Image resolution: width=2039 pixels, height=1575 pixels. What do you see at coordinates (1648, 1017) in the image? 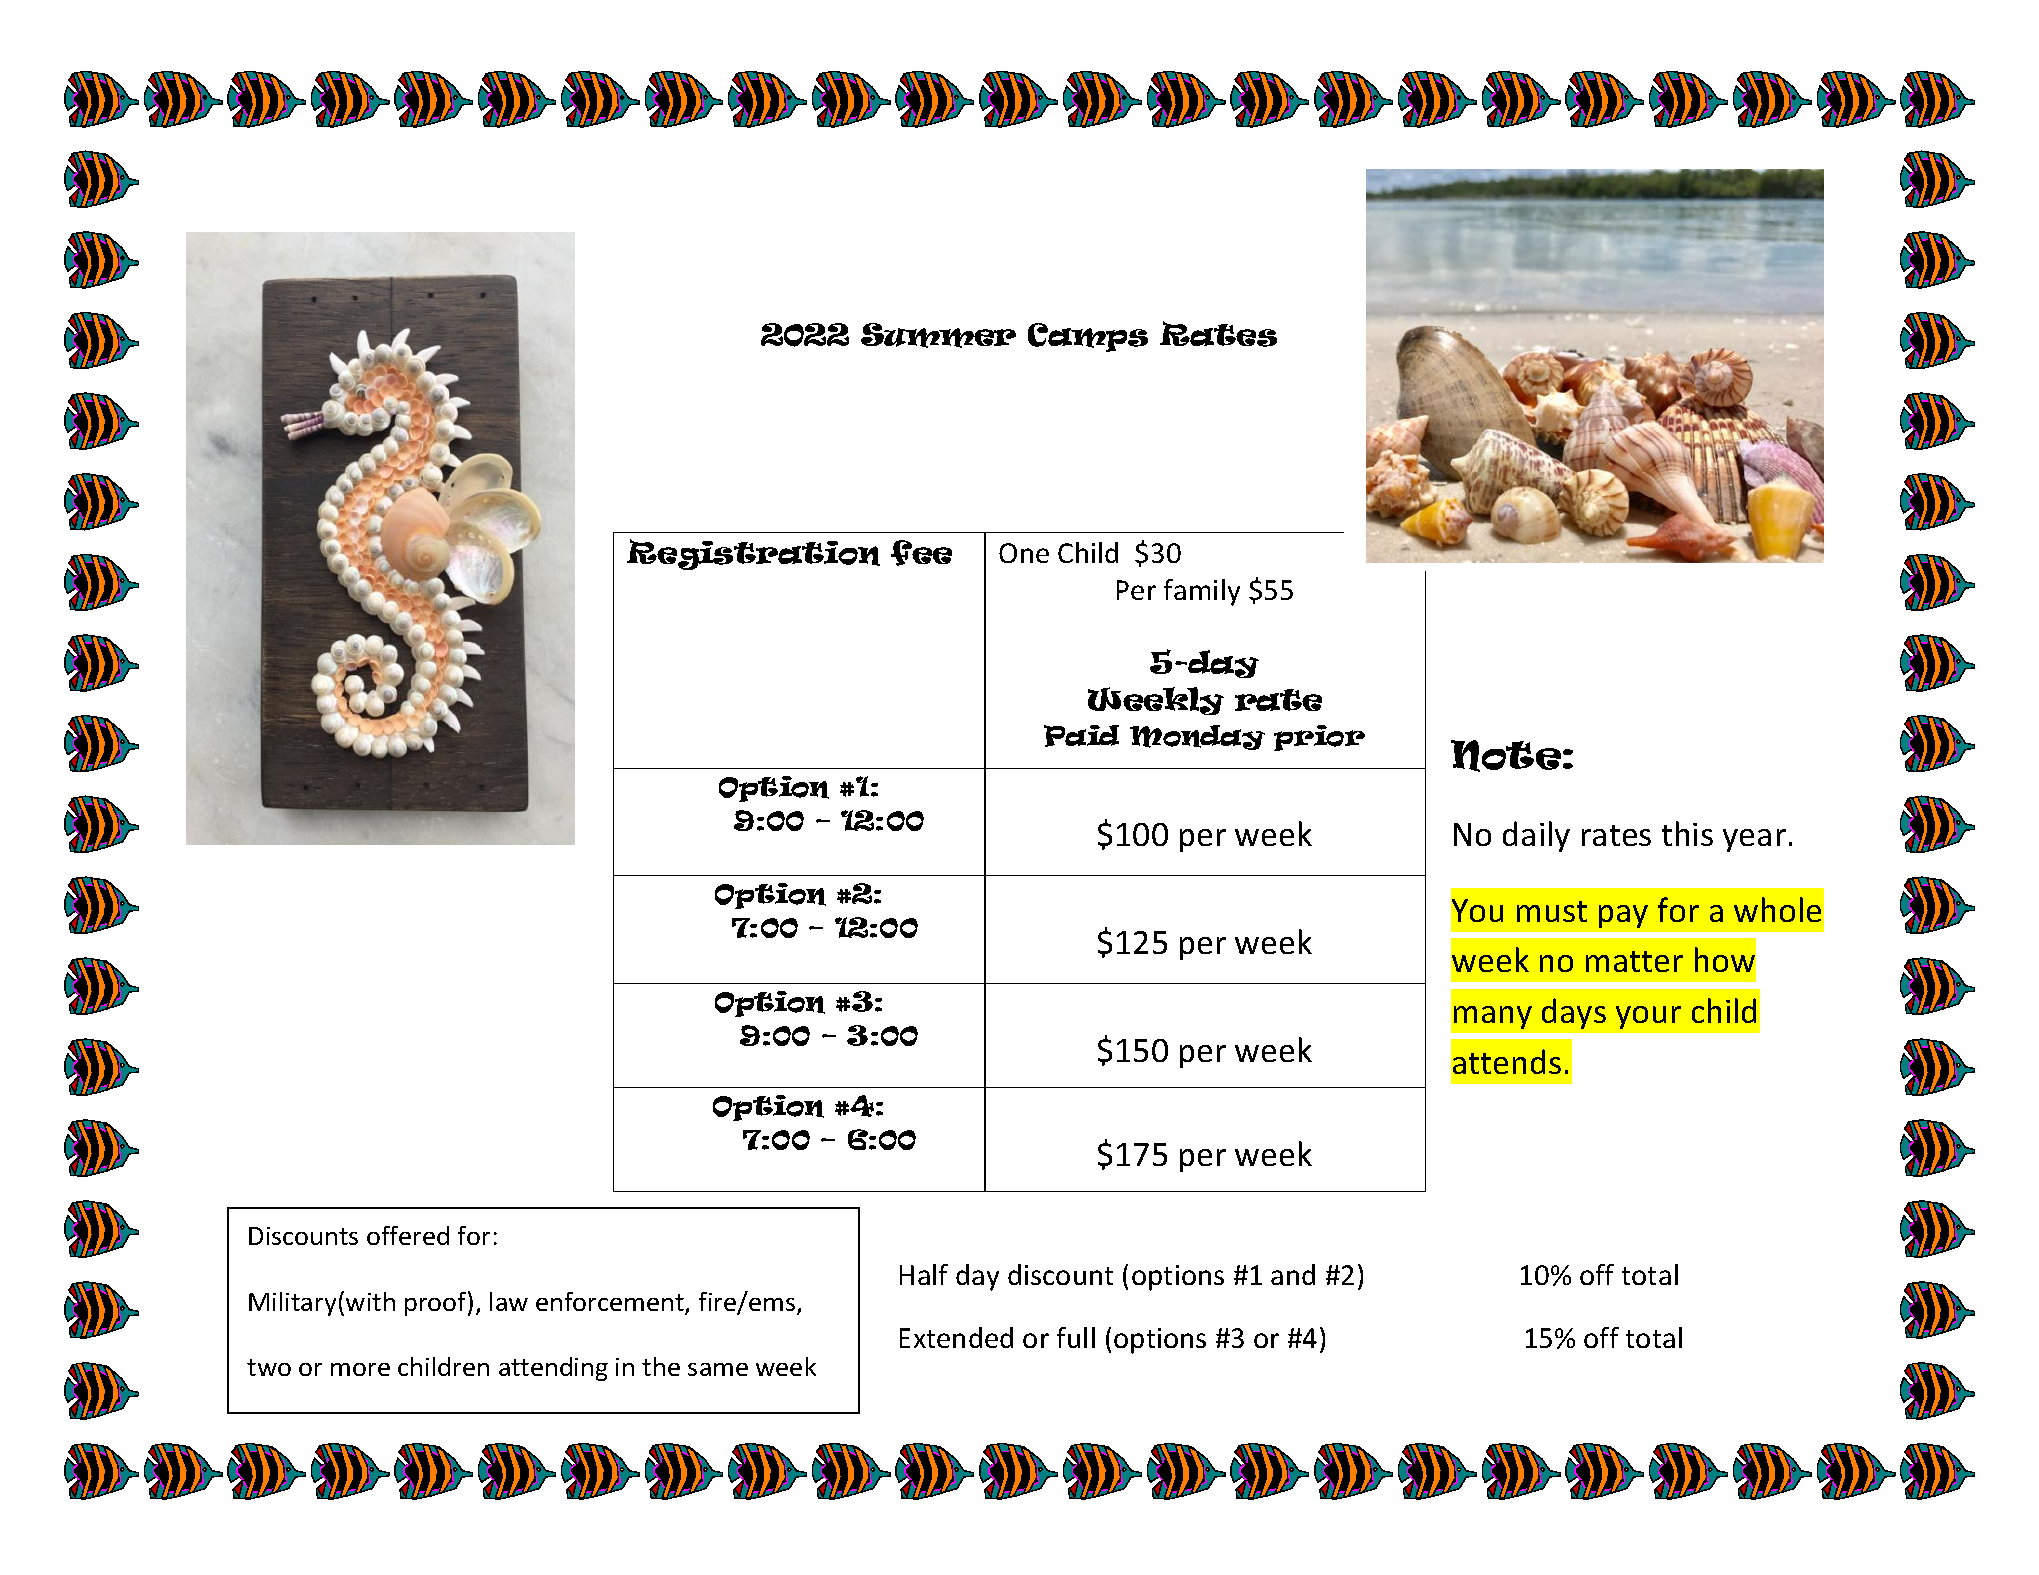
I see `your` at bounding box center [1648, 1017].
